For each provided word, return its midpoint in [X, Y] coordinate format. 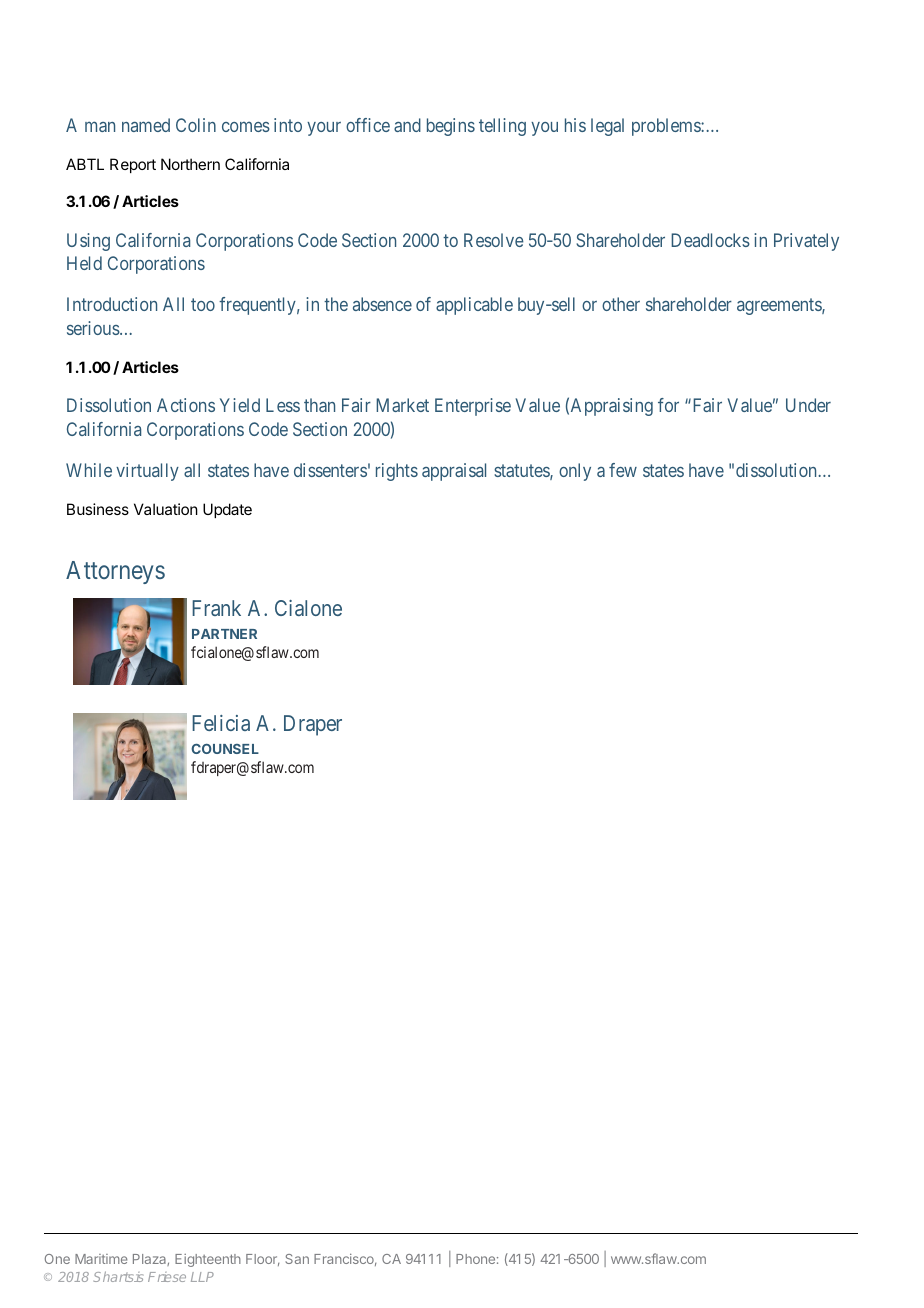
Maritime [101, 1259]
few [623, 470]
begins [451, 127]
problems [667, 127]
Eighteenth [208, 1260]
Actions [186, 405]
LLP [202, 1277]
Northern [190, 164]
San [297, 1259]
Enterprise [473, 407]
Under [808, 405]
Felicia [221, 723]
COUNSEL [225, 749]
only [575, 472]
